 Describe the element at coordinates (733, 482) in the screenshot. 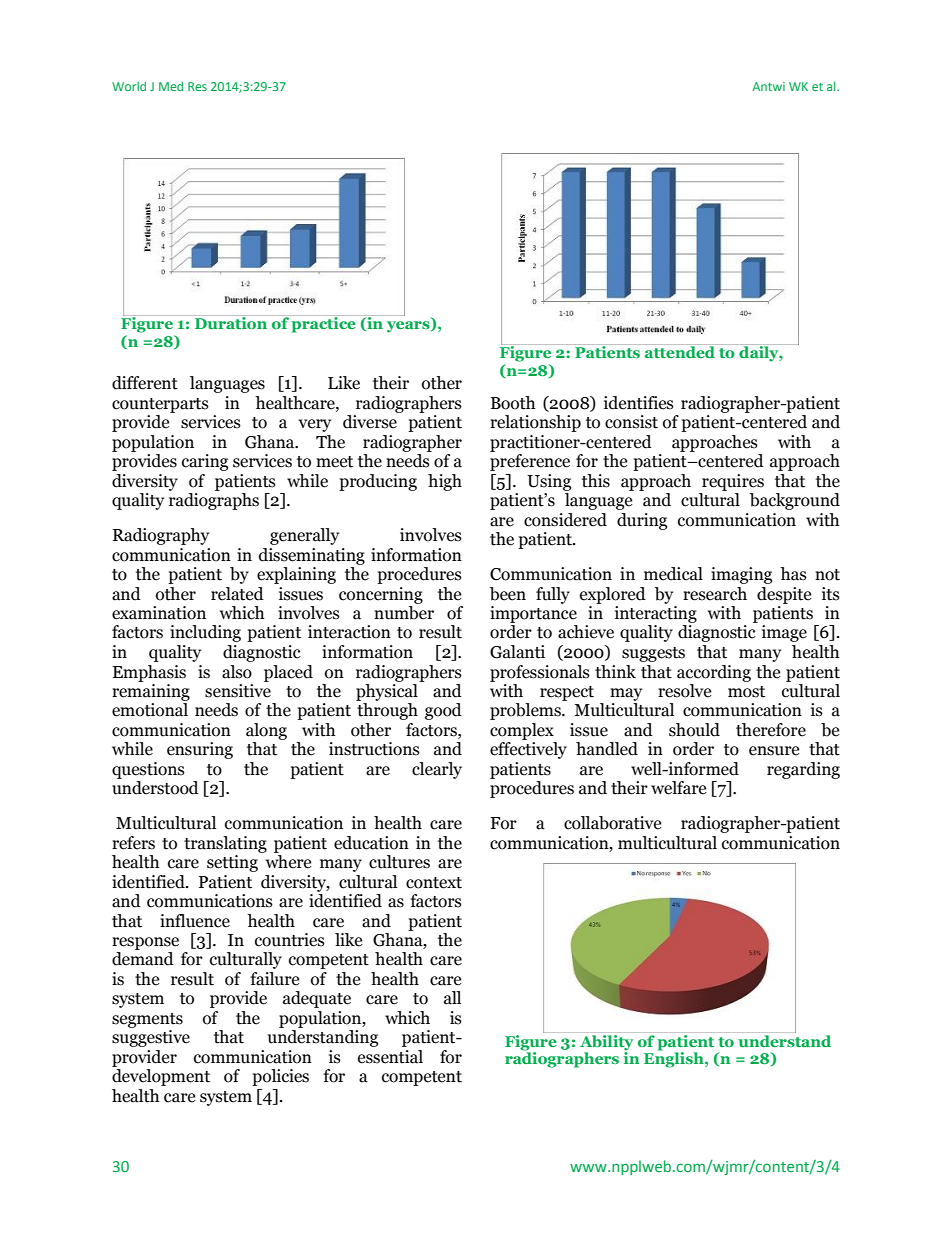

I see `requires` at that location.
